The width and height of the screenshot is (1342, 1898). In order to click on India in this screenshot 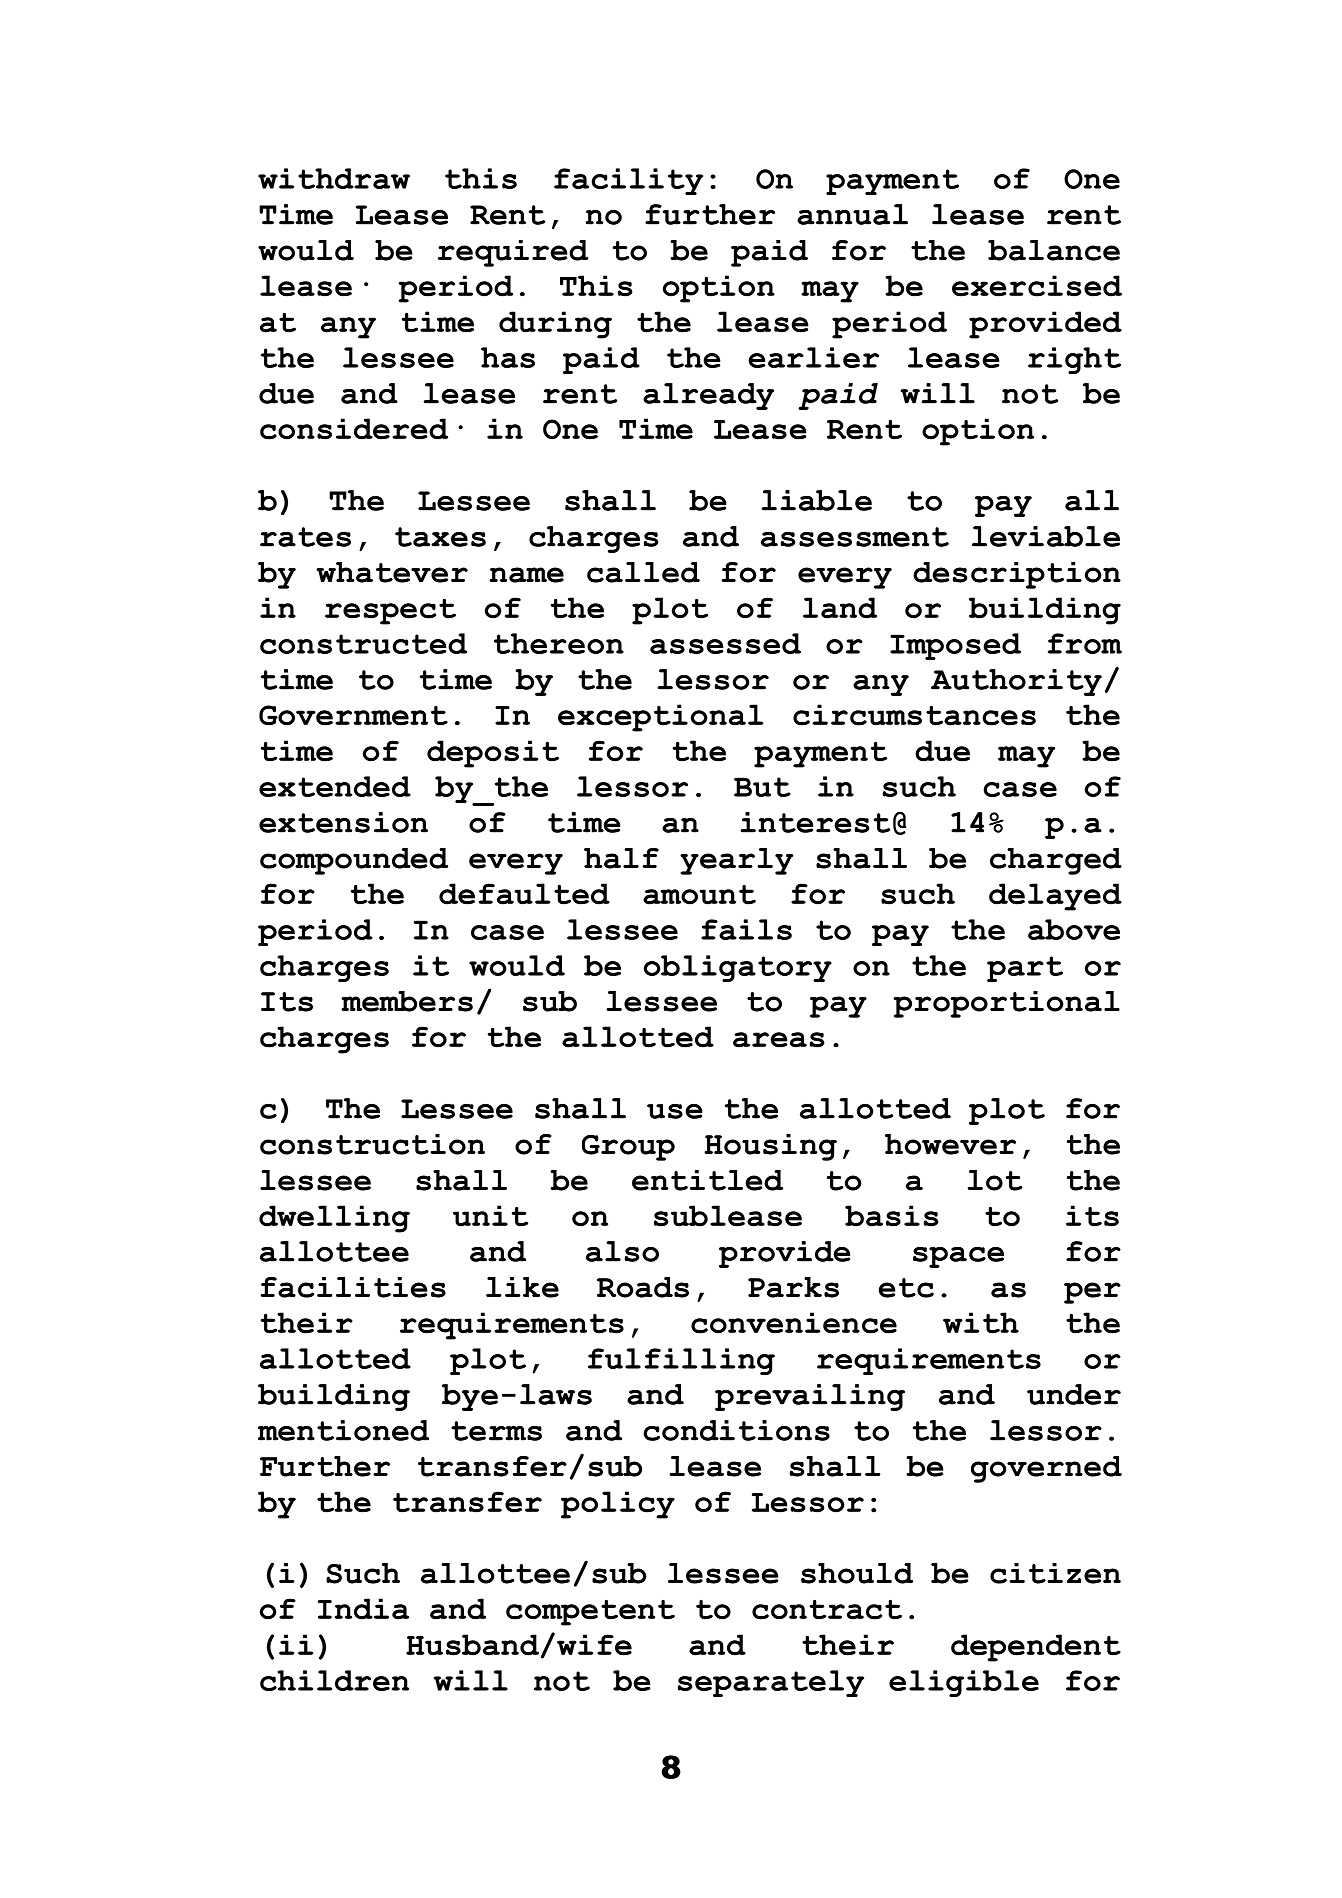, I will do `click(363, 1609)`.
